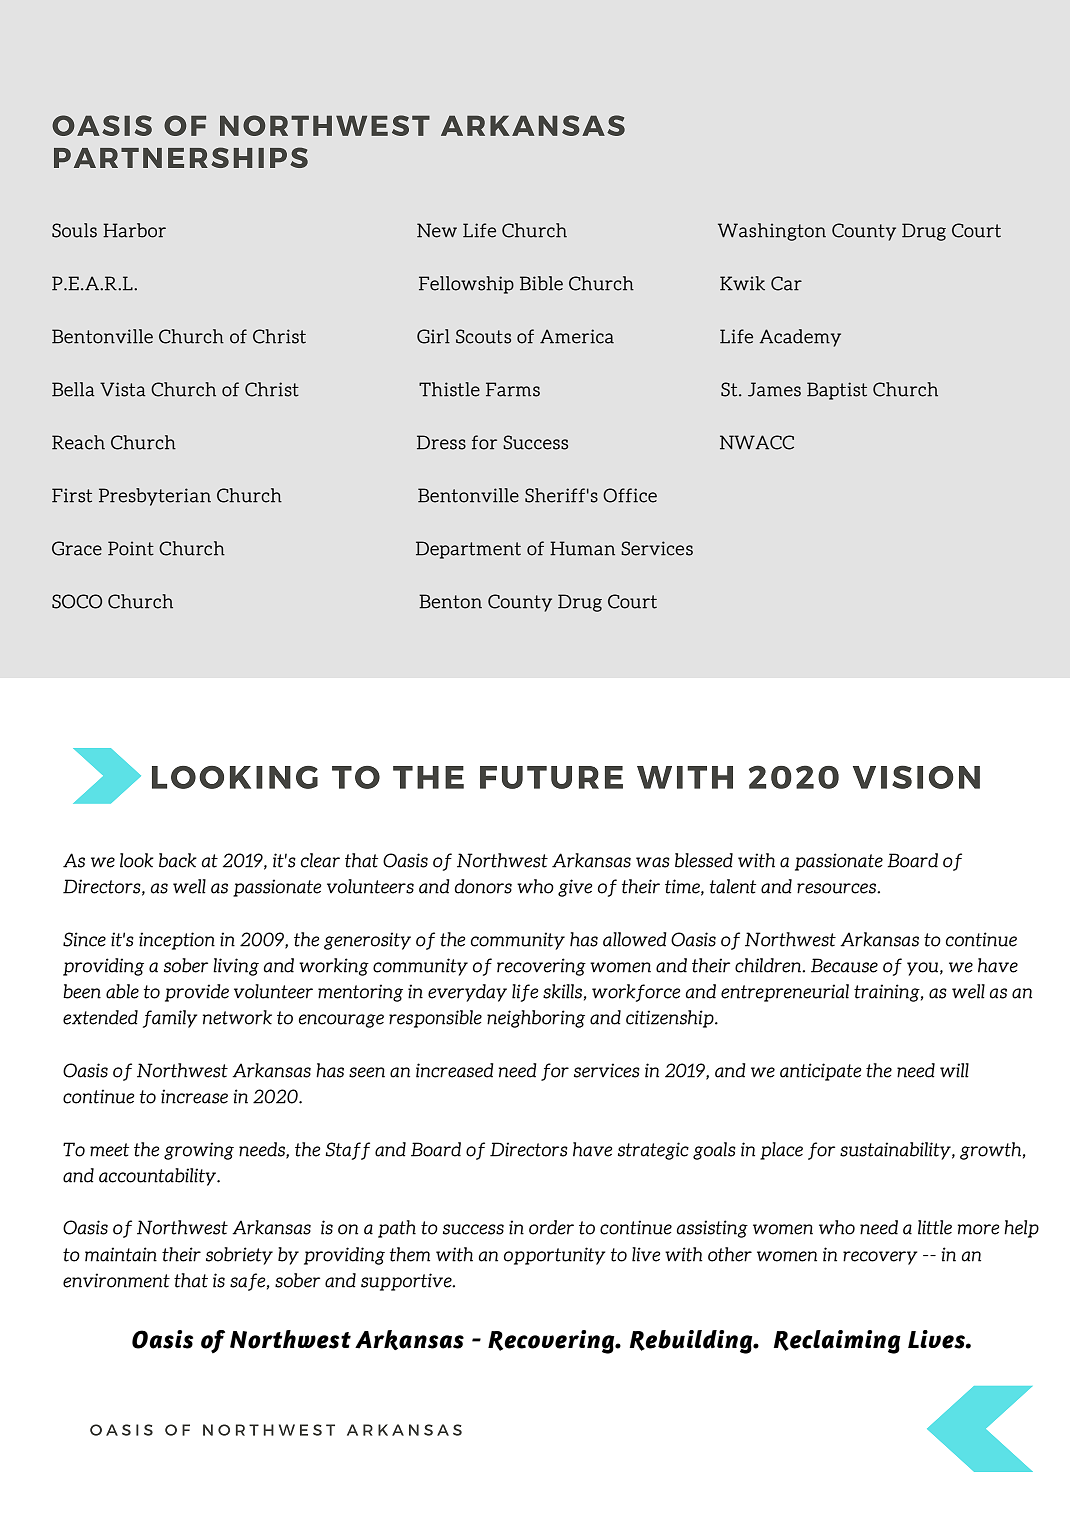 The height and width of the screenshot is (1513, 1070). I want to click on Washington, so click(772, 232).
